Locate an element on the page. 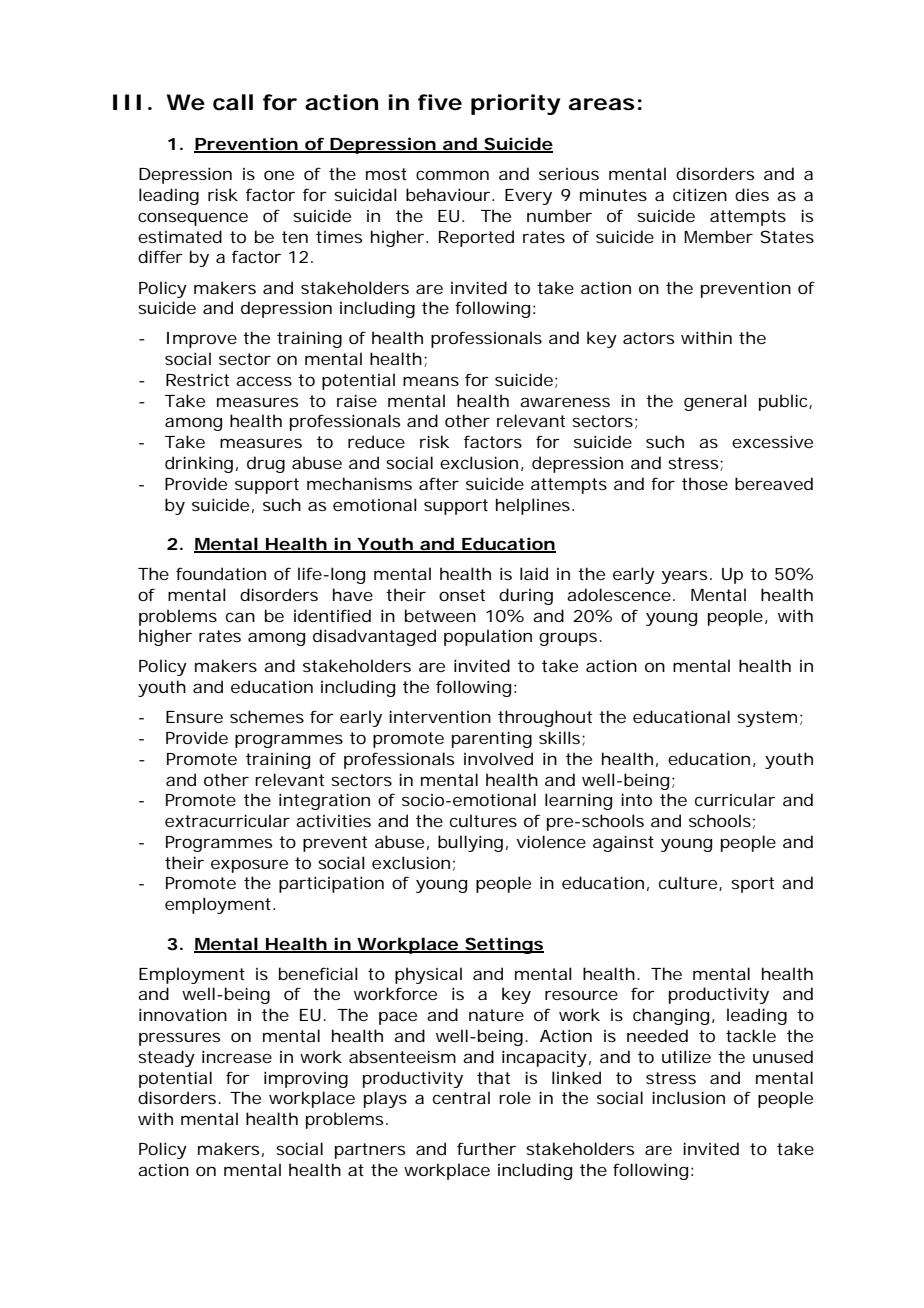  means is located at coordinates (431, 381).
